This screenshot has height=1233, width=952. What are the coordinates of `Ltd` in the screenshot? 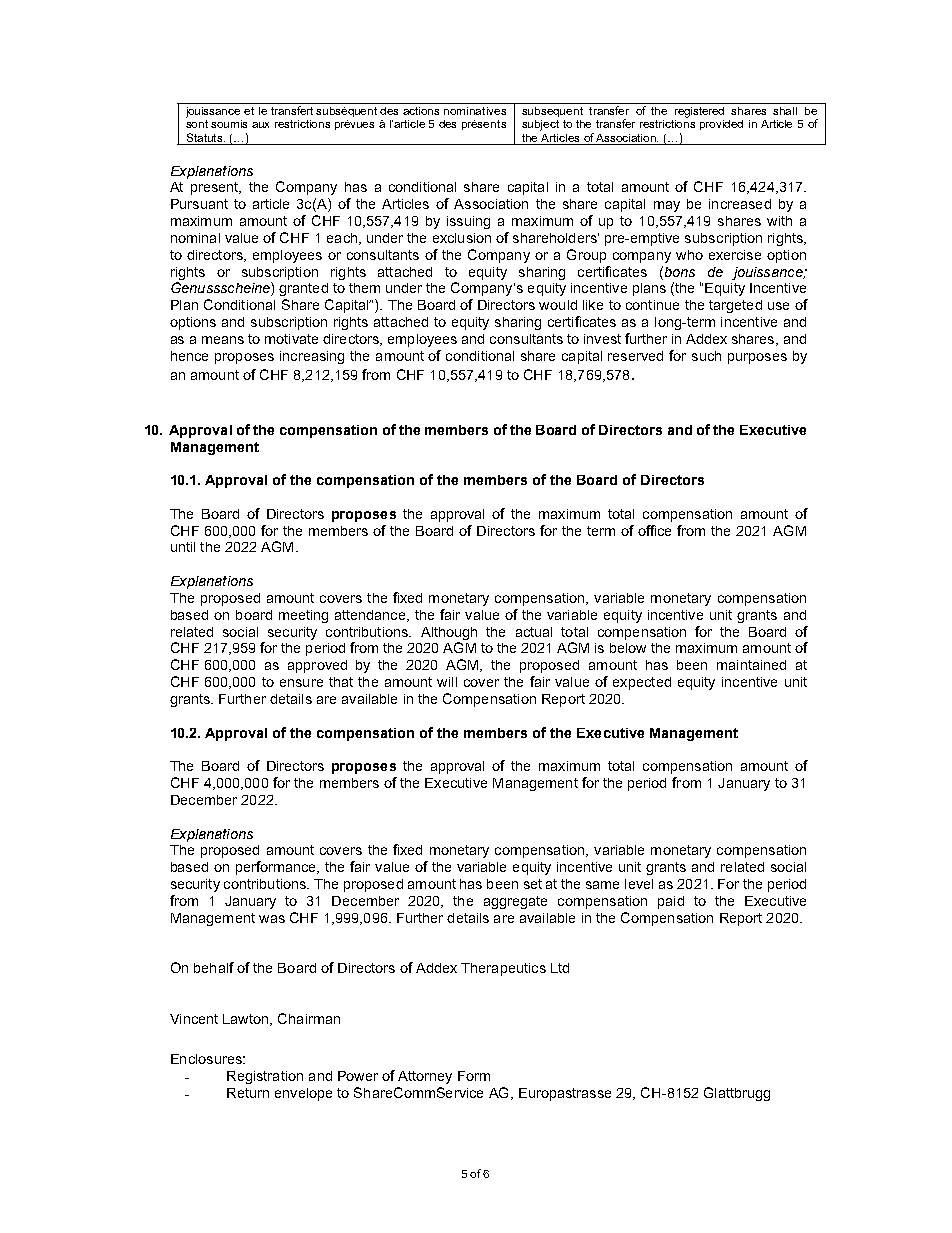 It's located at (560, 968).
